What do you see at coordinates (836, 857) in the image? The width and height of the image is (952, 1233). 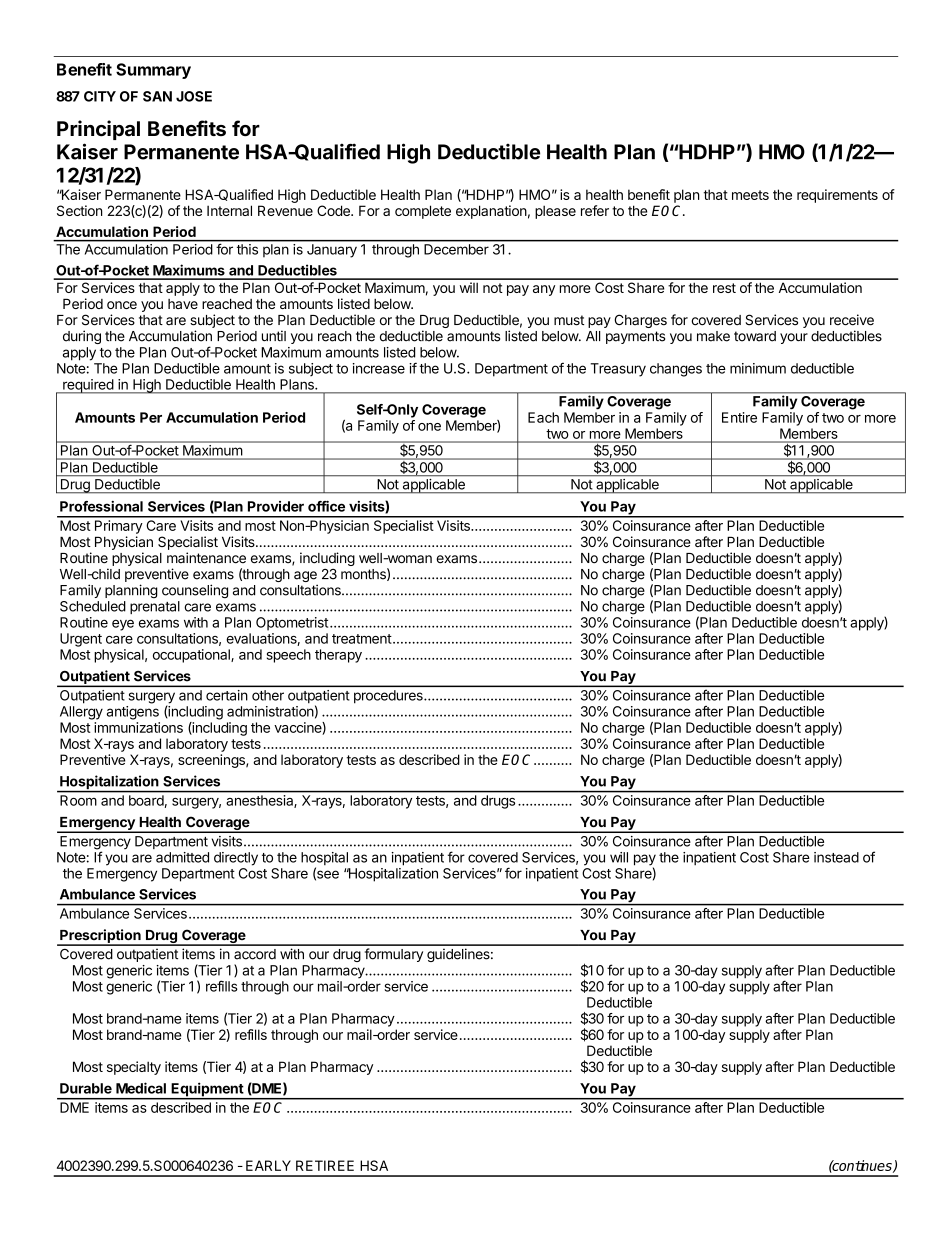 I see `instead` at bounding box center [836, 857].
